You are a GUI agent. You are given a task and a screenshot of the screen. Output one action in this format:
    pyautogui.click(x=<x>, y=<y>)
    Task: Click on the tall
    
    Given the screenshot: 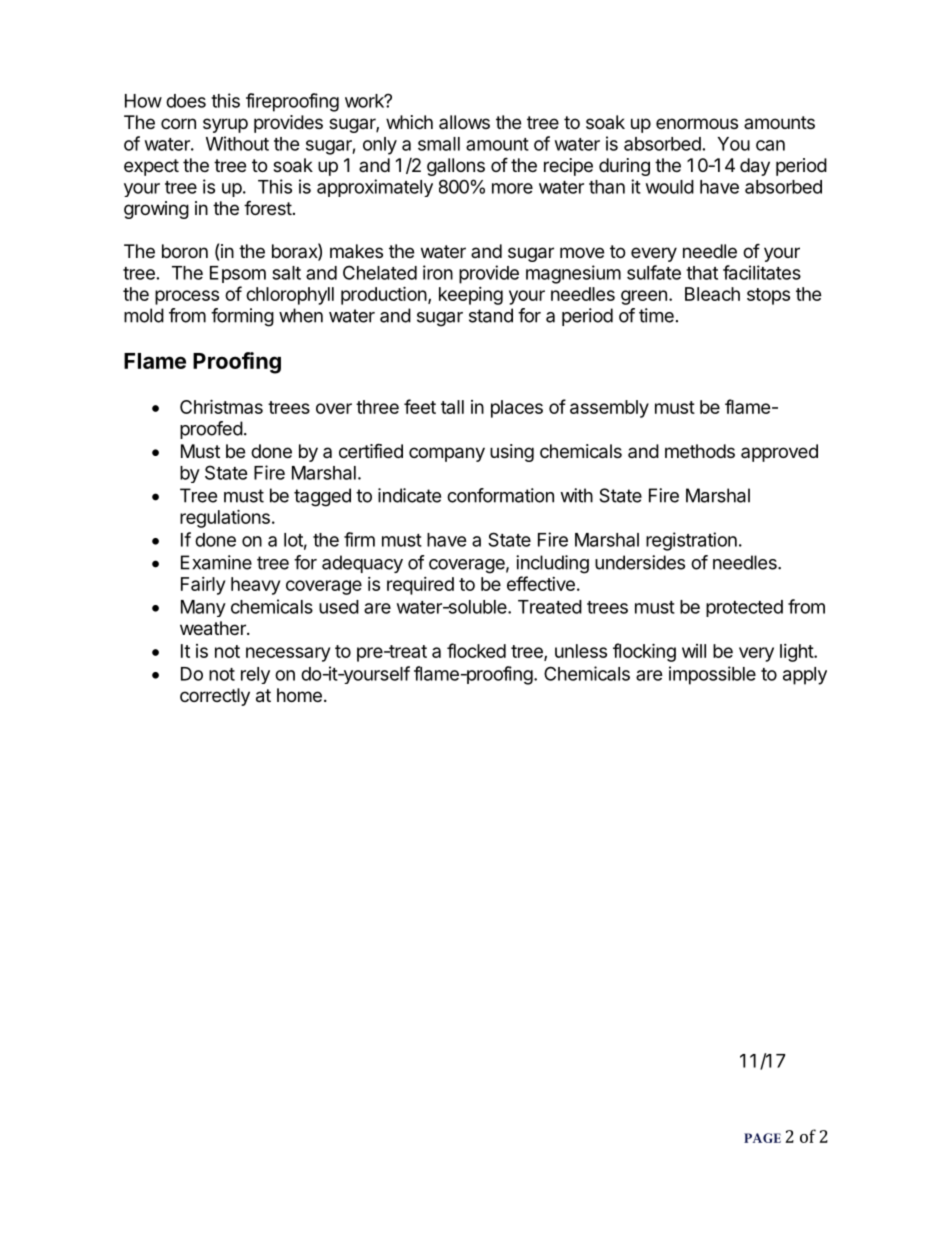 What is the action you would take?
    pyautogui.click(x=452, y=407)
